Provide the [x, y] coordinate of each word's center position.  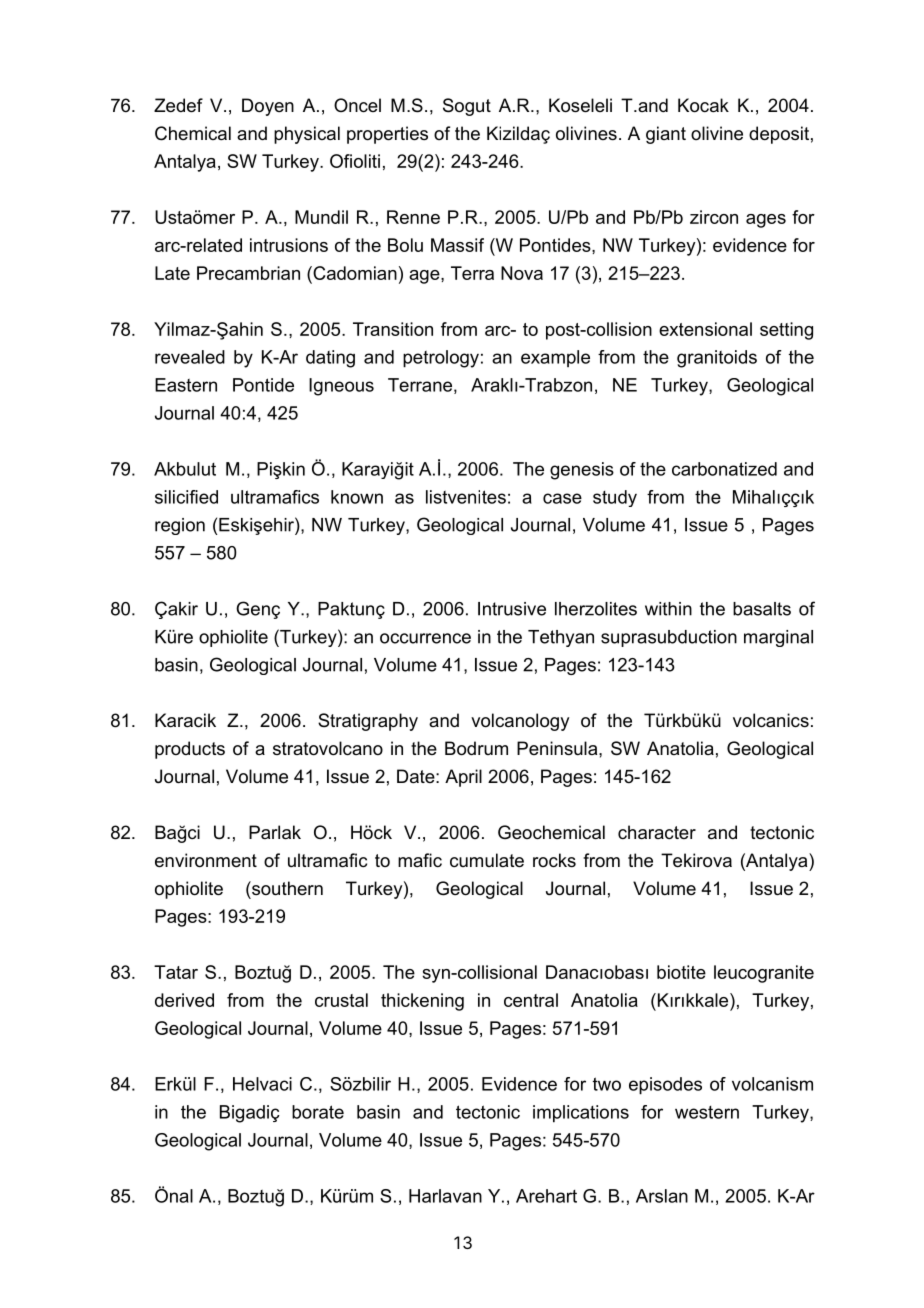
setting [786, 331]
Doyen [268, 107]
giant [666, 135]
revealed [190, 357]
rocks [554, 860]
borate [318, 1112]
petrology [441, 359]
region [180, 526]
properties [387, 135]
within [668, 609]
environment [206, 860]
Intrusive [512, 609]
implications [581, 1114]
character [657, 832]
